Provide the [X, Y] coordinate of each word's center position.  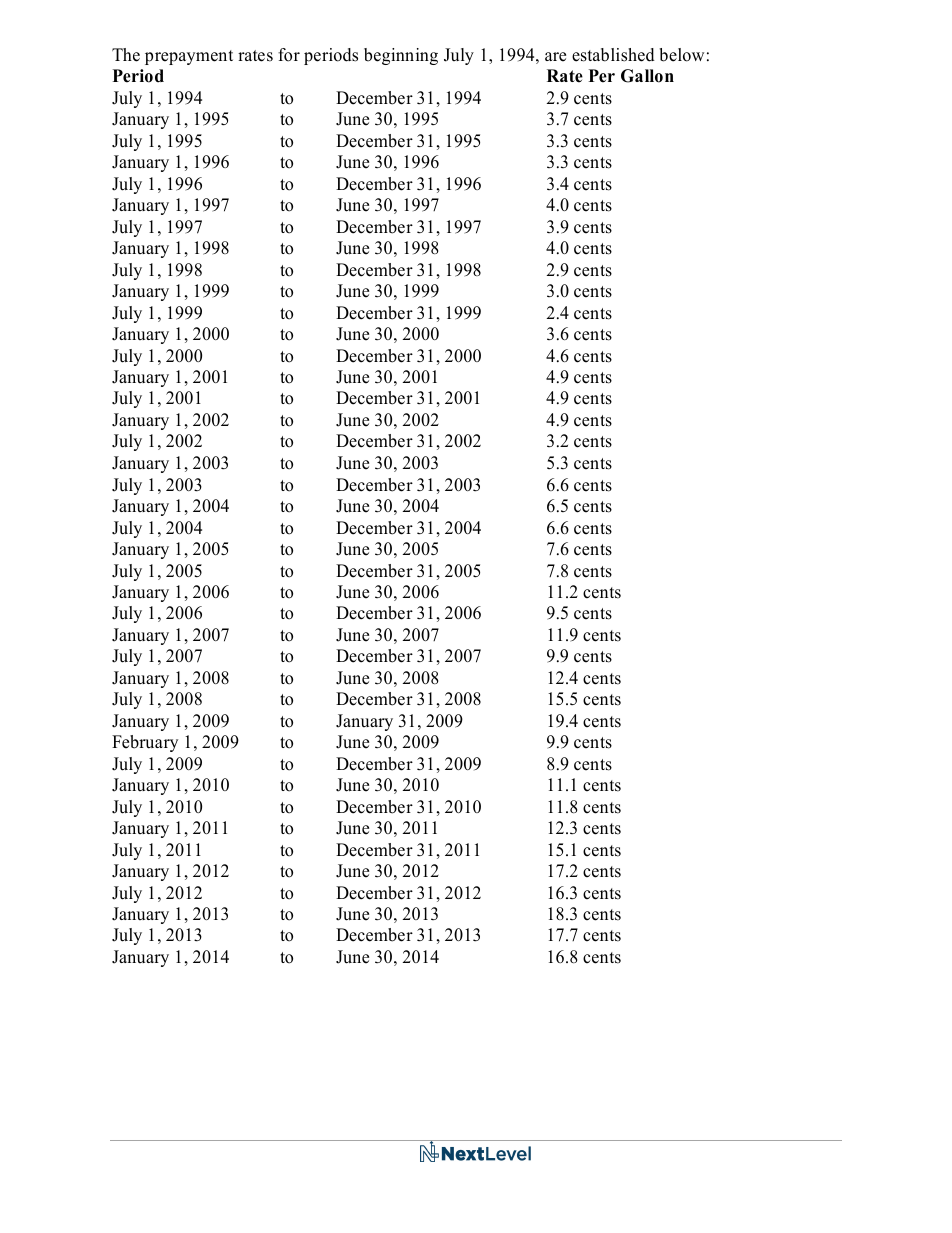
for [289, 55]
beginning [401, 56]
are [555, 57]
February [145, 743]
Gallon [647, 76]
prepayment [189, 57]
